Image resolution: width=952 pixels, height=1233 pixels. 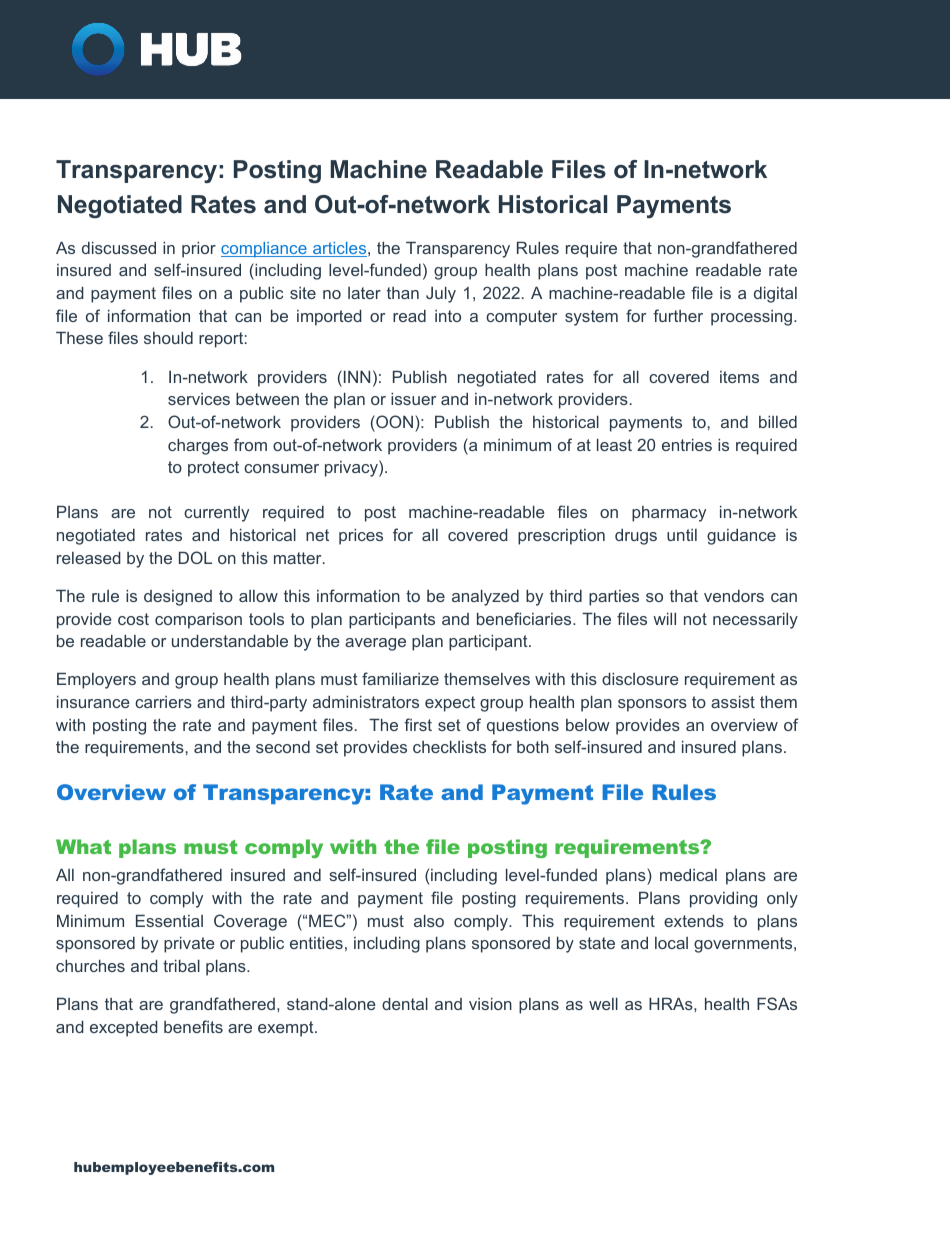 I want to click on average, so click(x=375, y=644).
